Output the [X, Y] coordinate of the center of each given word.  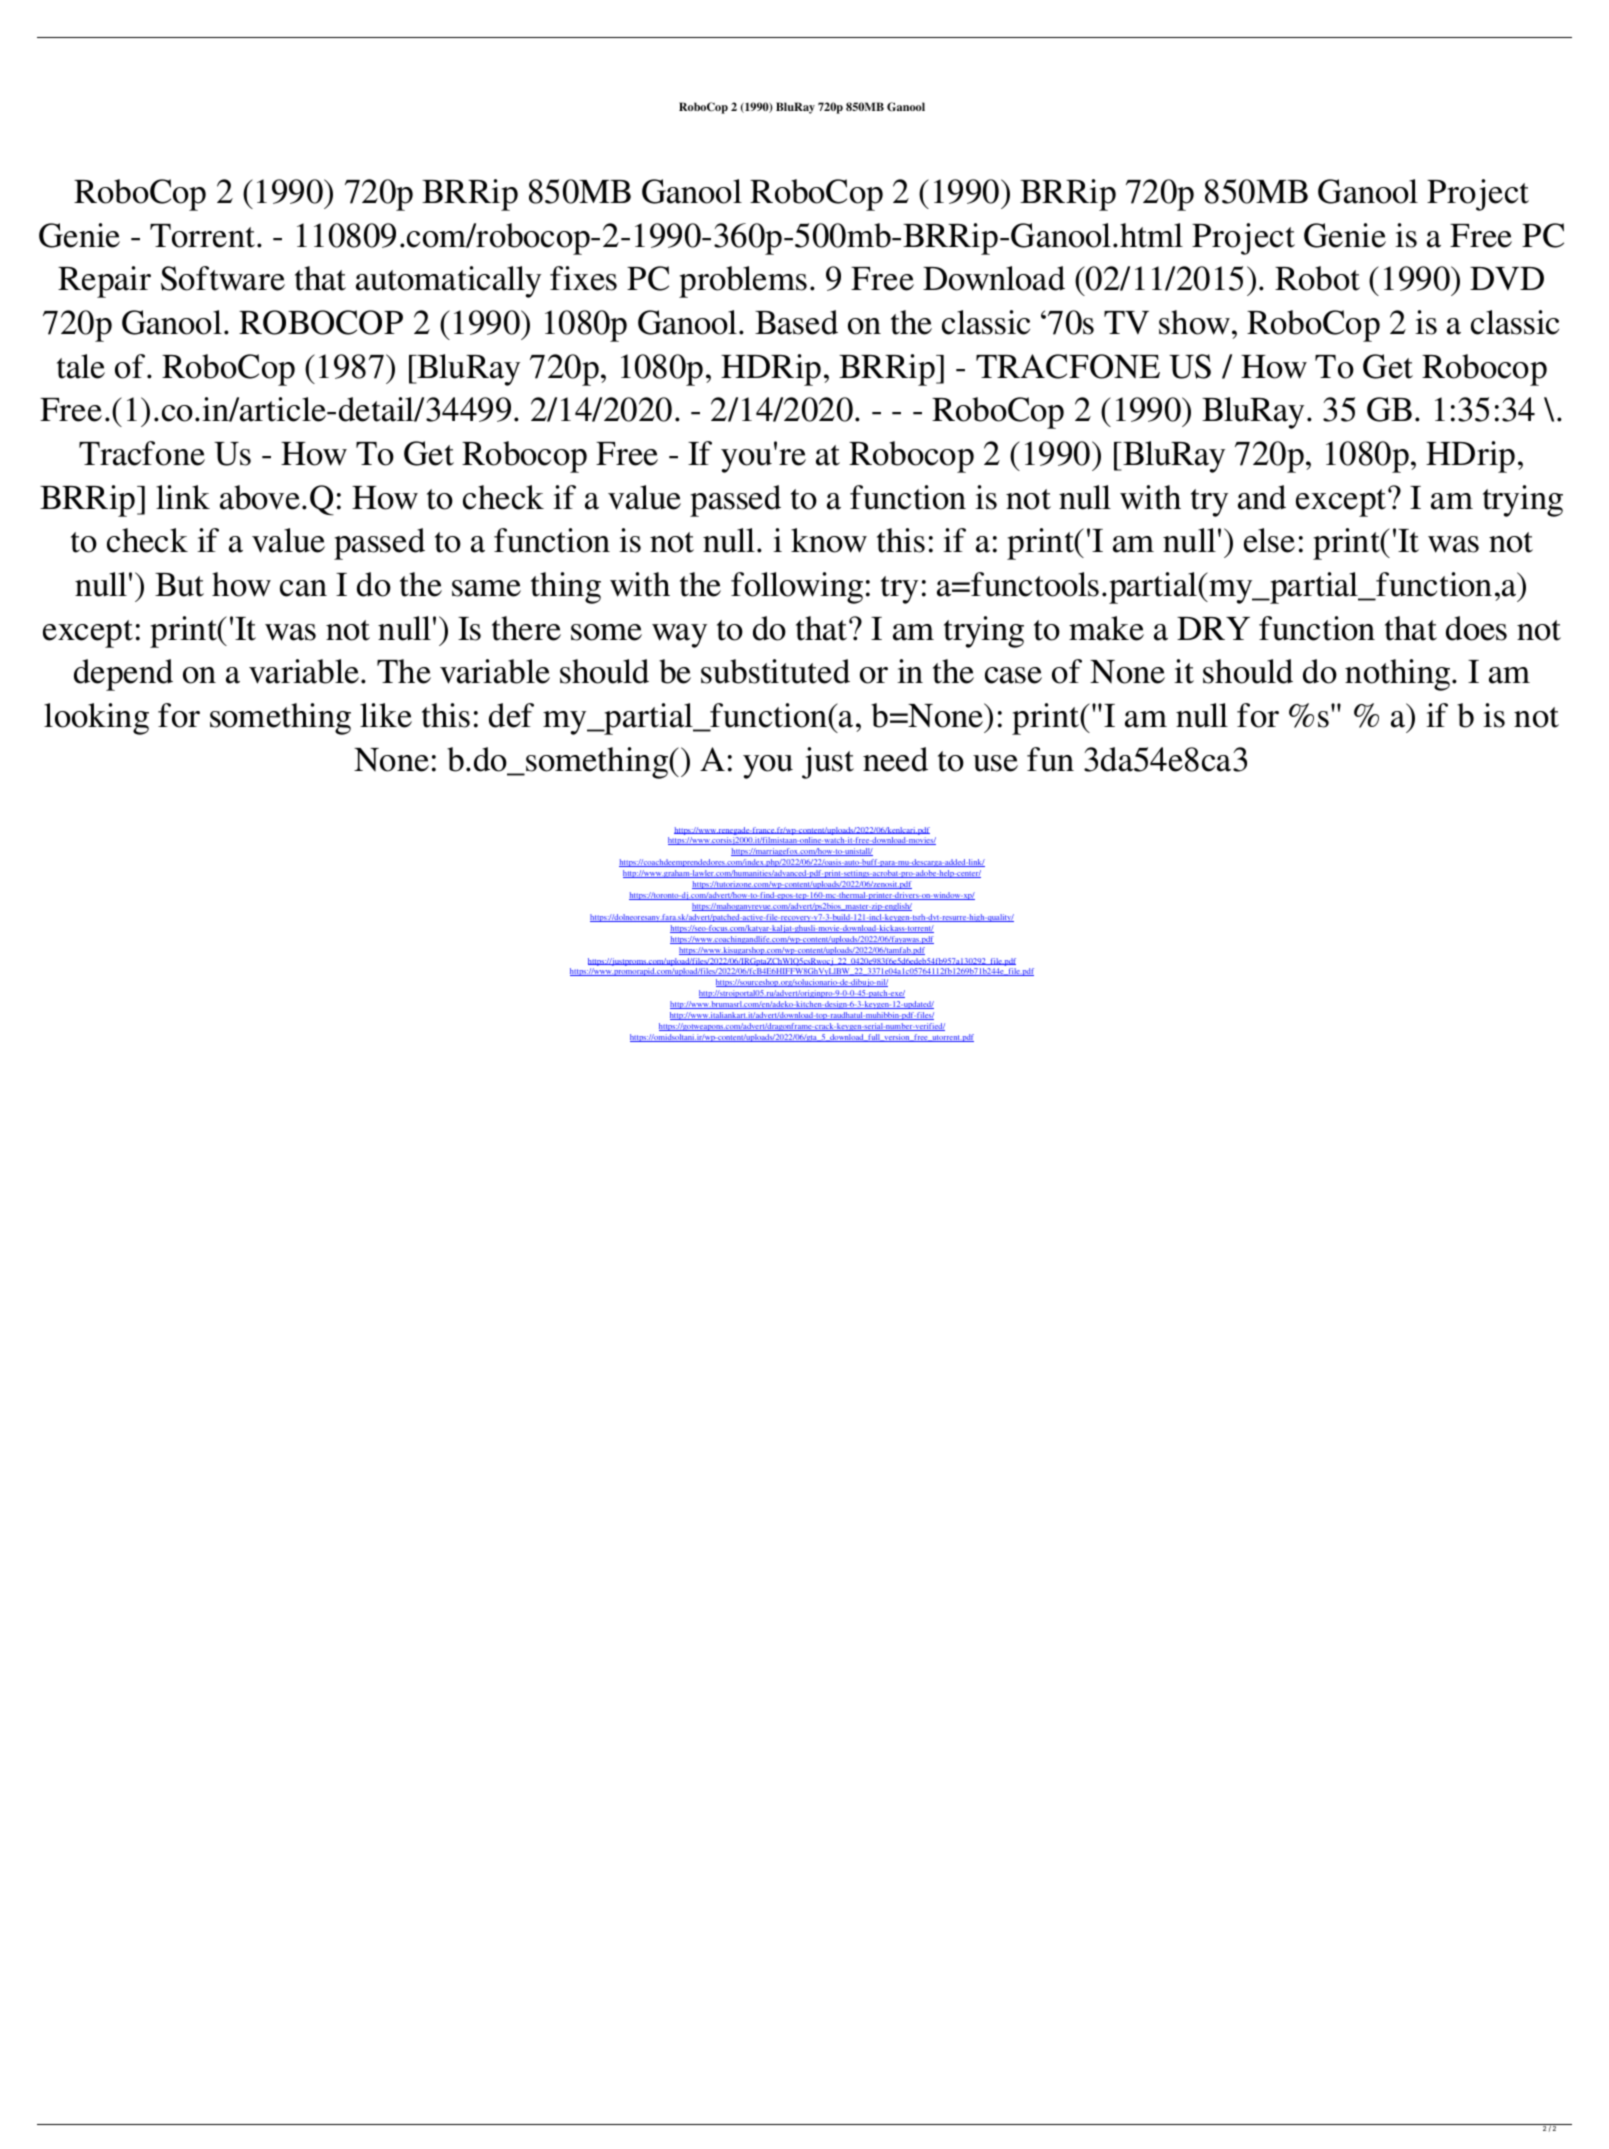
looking [96, 719]
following [797, 588]
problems [743, 282]
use [995, 763]
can [303, 588]
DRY [1213, 628]
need [895, 759]
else [1269, 540]
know [829, 540]
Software [223, 278]
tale [81, 366]
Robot [1317, 278]
